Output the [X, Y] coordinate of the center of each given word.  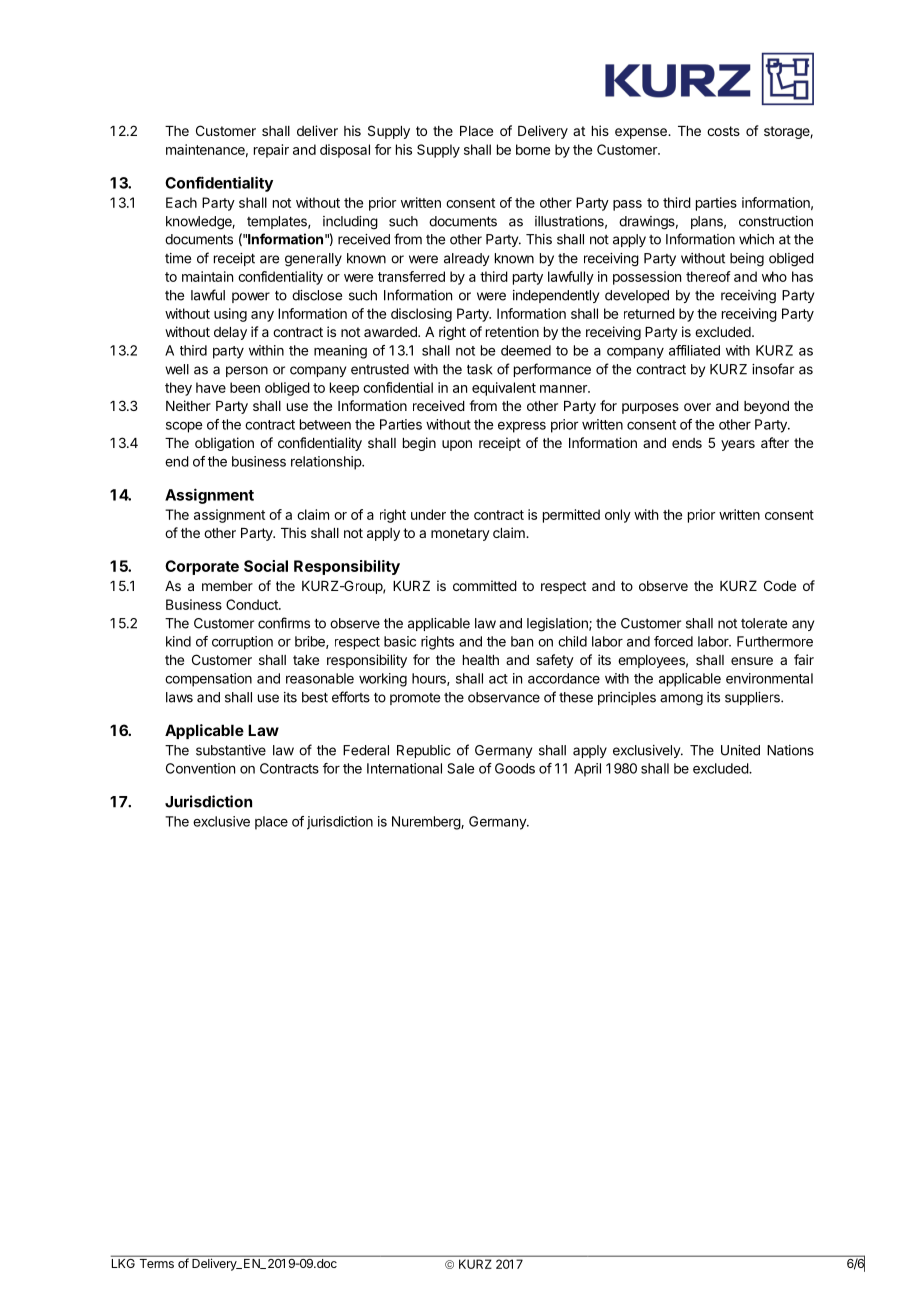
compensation [208, 680]
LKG [124, 1262]
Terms [156, 1262]
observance [504, 697]
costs [723, 131]
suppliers [753, 698]
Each [181, 202]
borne [533, 149]
